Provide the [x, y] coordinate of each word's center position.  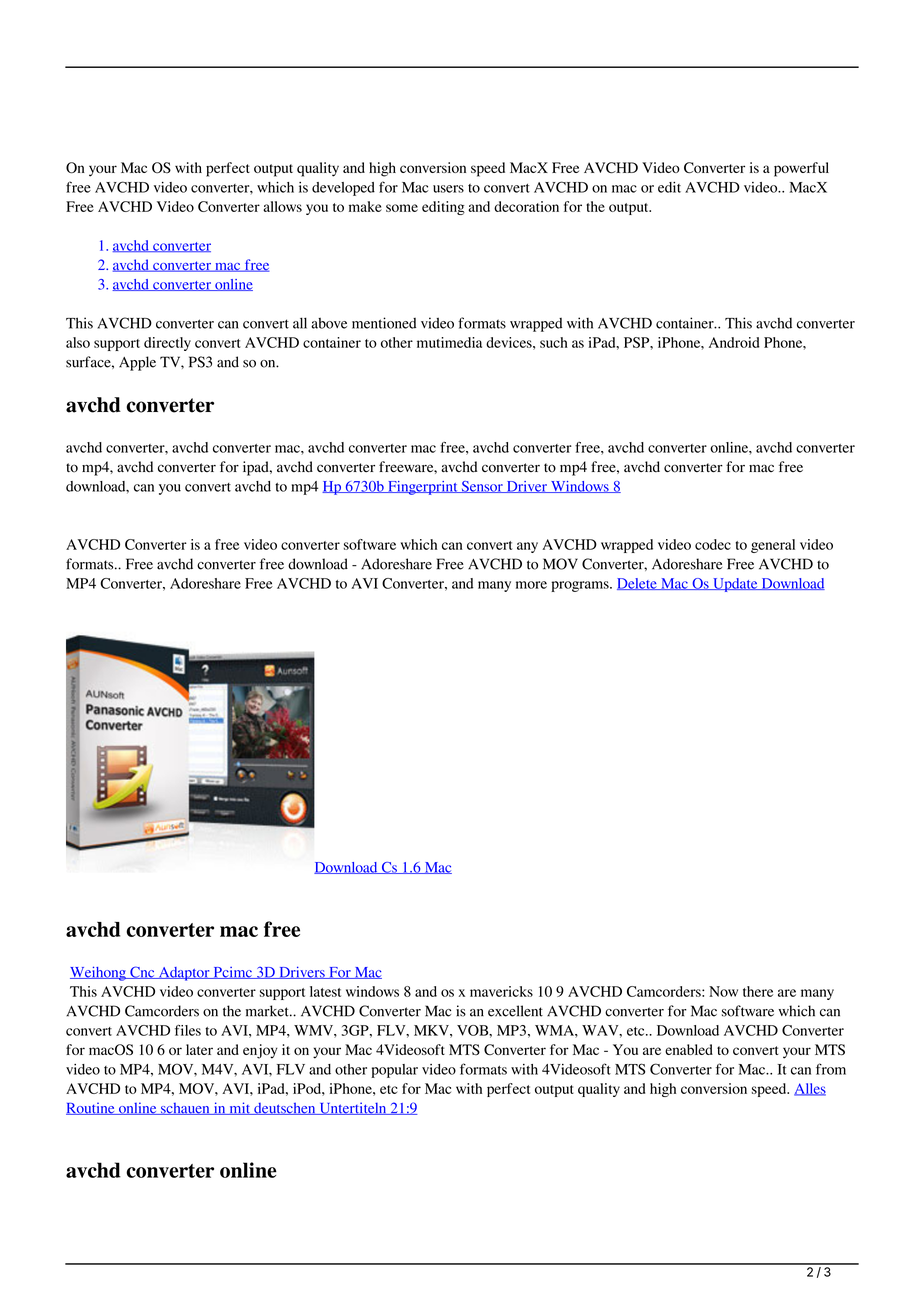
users [448, 189]
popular [394, 1071]
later [199, 1049]
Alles [810, 1089]
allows [282, 206]
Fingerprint [423, 488]
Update [735, 585]
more [531, 585]
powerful [801, 169]
